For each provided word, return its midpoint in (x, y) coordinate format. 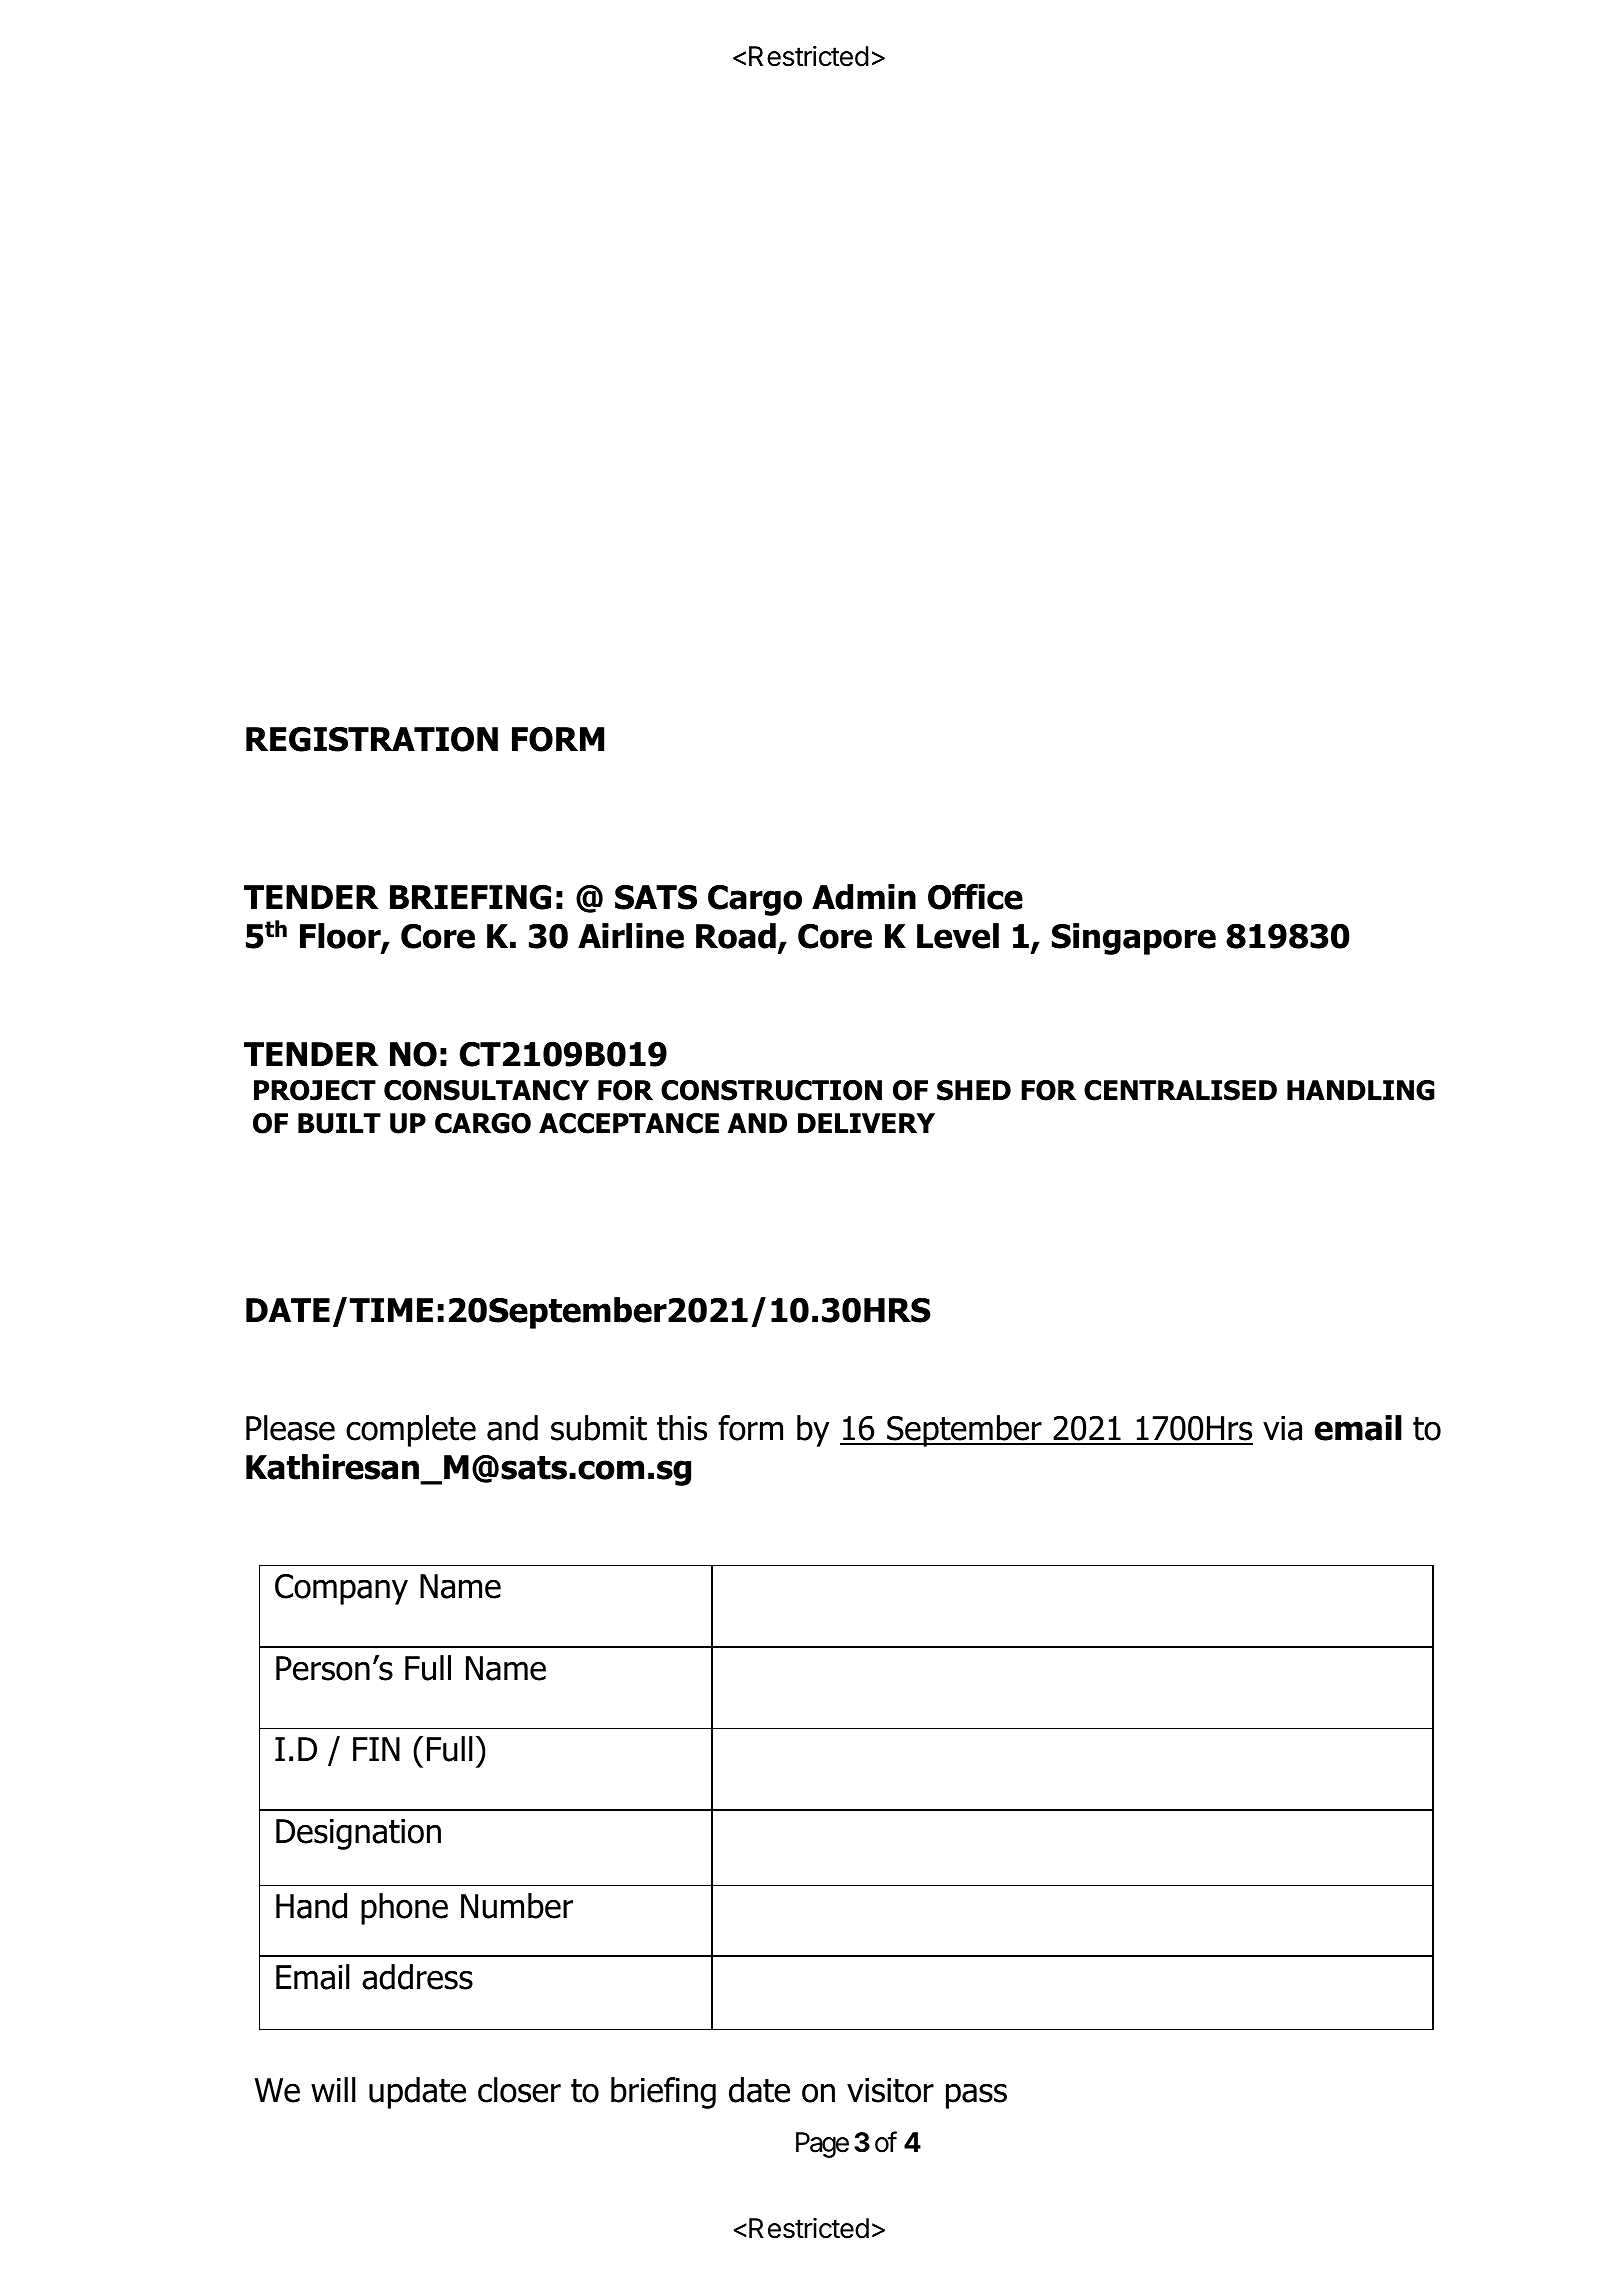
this (682, 1428)
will (333, 2089)
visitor (890, 2090)
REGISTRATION (372, 739)
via (1282, 1428)
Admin (864, 897)
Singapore (1134, 939)
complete (411, 1431)
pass (976, 2096)
